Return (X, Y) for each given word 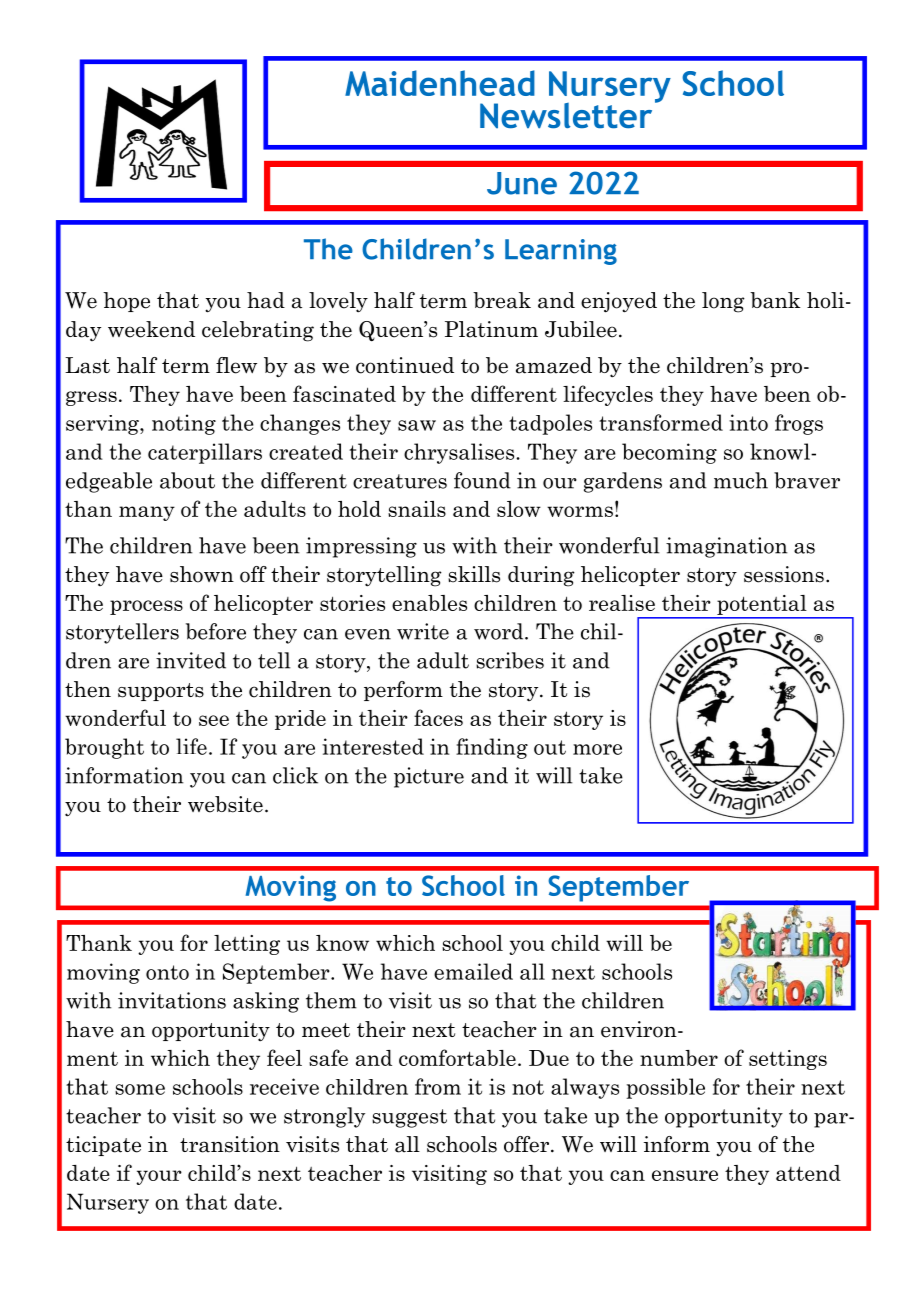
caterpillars (205, 453)
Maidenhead (440, 83)
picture (429, 777)
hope (126, 302)
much (741, 480)
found (482, 480)
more (597, 749)
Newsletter (566, 116)
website (225, 804)
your (159, 1177)
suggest (409, 1118)
